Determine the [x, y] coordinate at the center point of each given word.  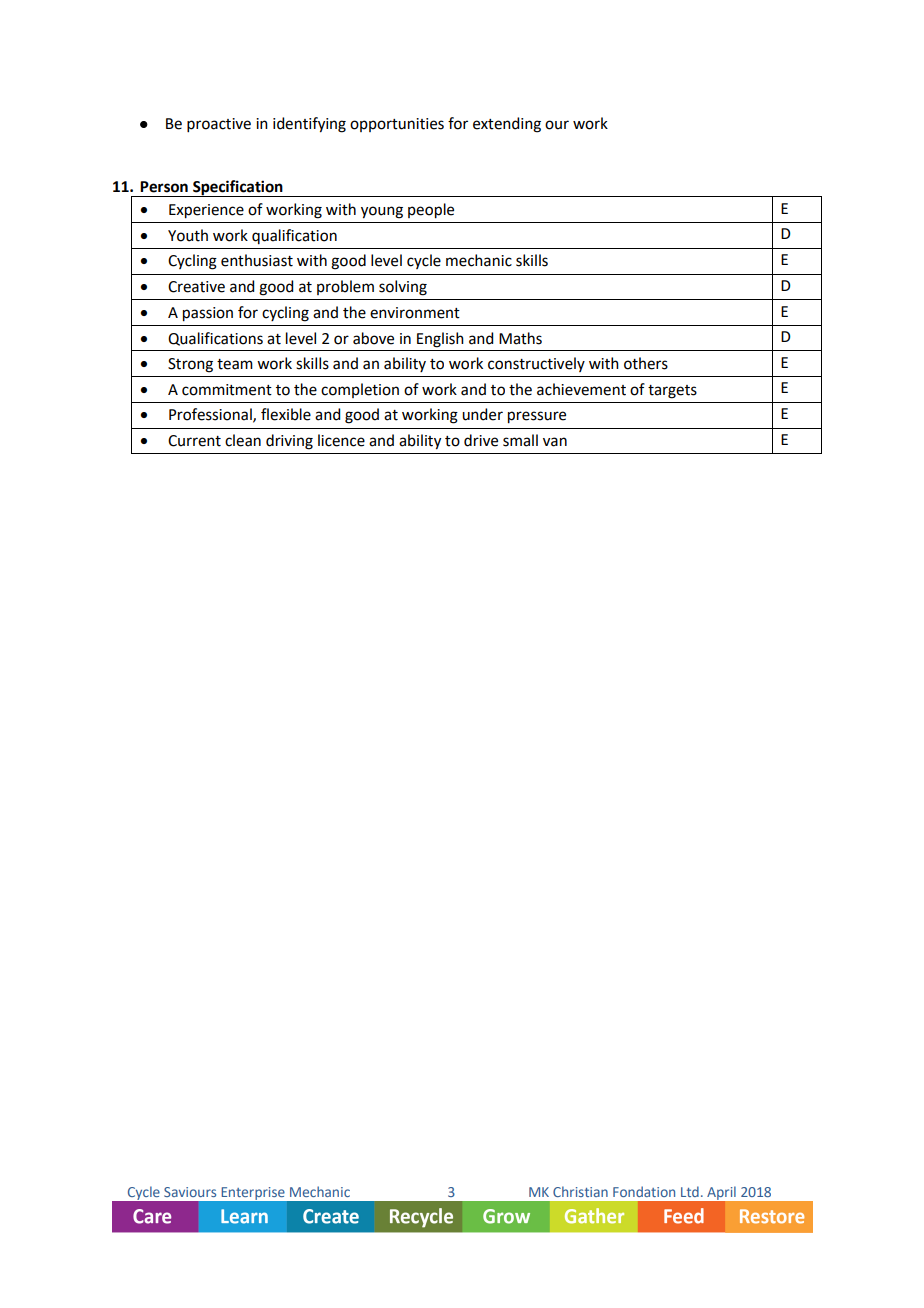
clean [243, 440]
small [520, 440]
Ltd [690, 1191]
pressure [537, 417]
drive [481, 440]
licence [341, 440]
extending [507, 125]
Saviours [190, 1192]
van [555, 442]
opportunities [397, 125]
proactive [219, 125]
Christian [580, 1191]
